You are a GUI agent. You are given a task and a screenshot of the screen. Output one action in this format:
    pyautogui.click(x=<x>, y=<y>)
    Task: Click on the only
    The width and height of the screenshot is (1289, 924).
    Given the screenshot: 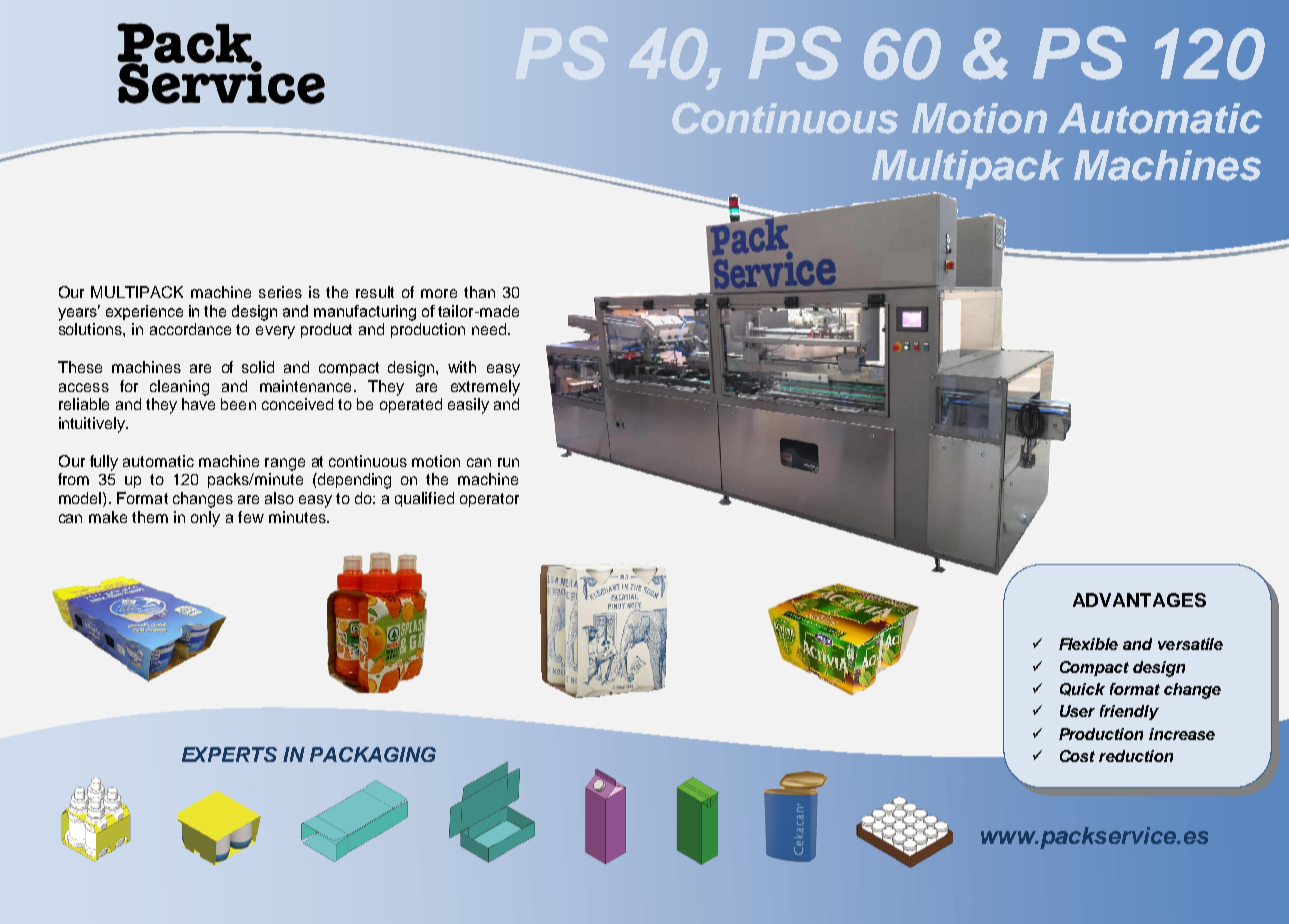 What is the action you would take?
    pyautogui.click(x=205, y=519)
